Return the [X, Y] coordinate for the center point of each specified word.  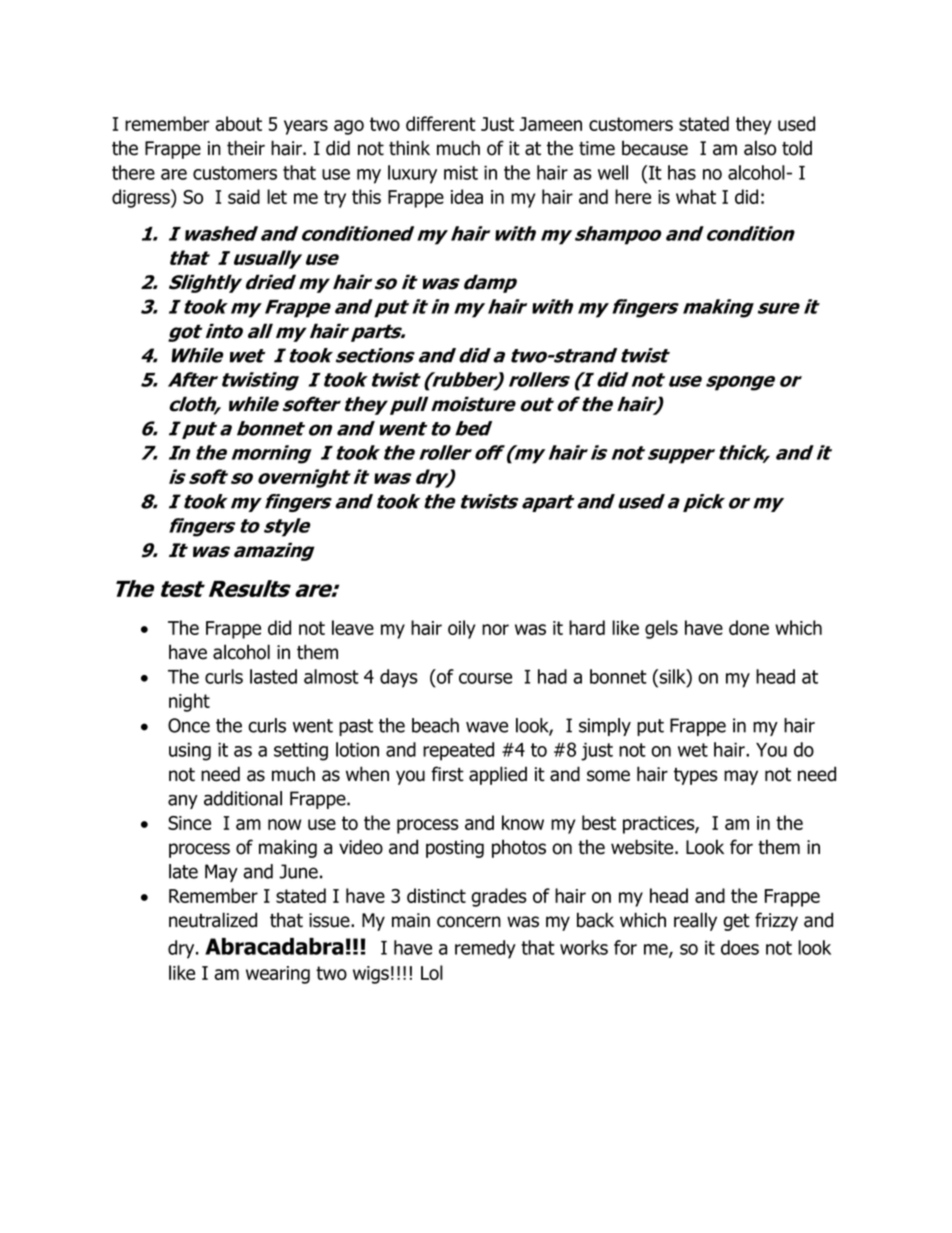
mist [461, 173]
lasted [273, 676]
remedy [485, 949]
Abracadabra [274, 946]
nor [495, 629]
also [760, 148]
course [485, 678]
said [244, 196]
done [749, 627]
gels [661, 629]
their [246, 148]
